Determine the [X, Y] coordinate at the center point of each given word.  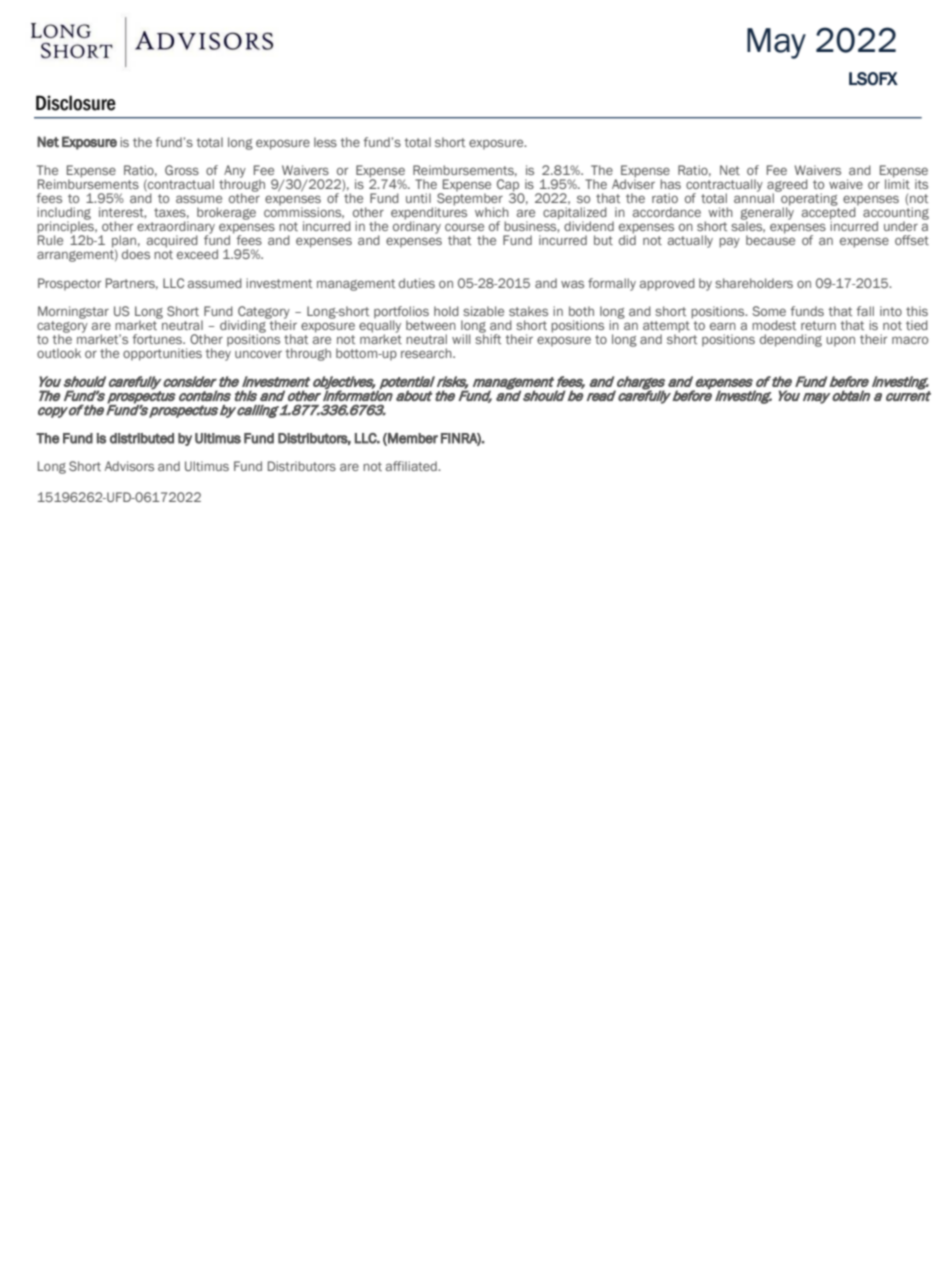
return [818, 325]
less [325, 142]
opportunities [162, 354]
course [464, 227]
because [770, 240]
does [136, 254]
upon [840, 341]
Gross [182, 170]
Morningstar [73, 312]
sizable [483, 311]
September [469, 199]
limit [897, 183]
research [427, 353]
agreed [787, 186]
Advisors [129, 466]
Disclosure [76, 103]
